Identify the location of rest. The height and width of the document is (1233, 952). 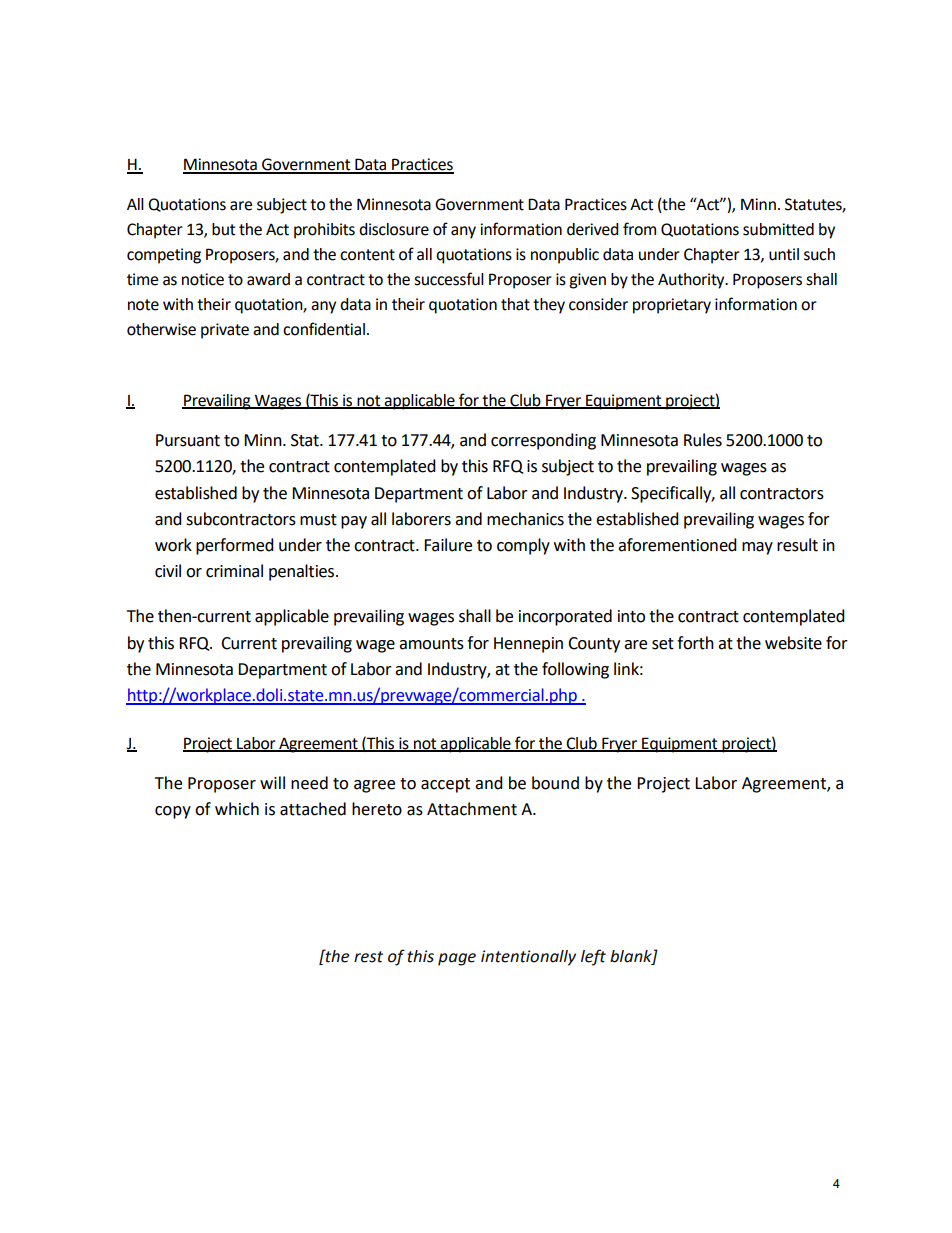
(368, 957).
